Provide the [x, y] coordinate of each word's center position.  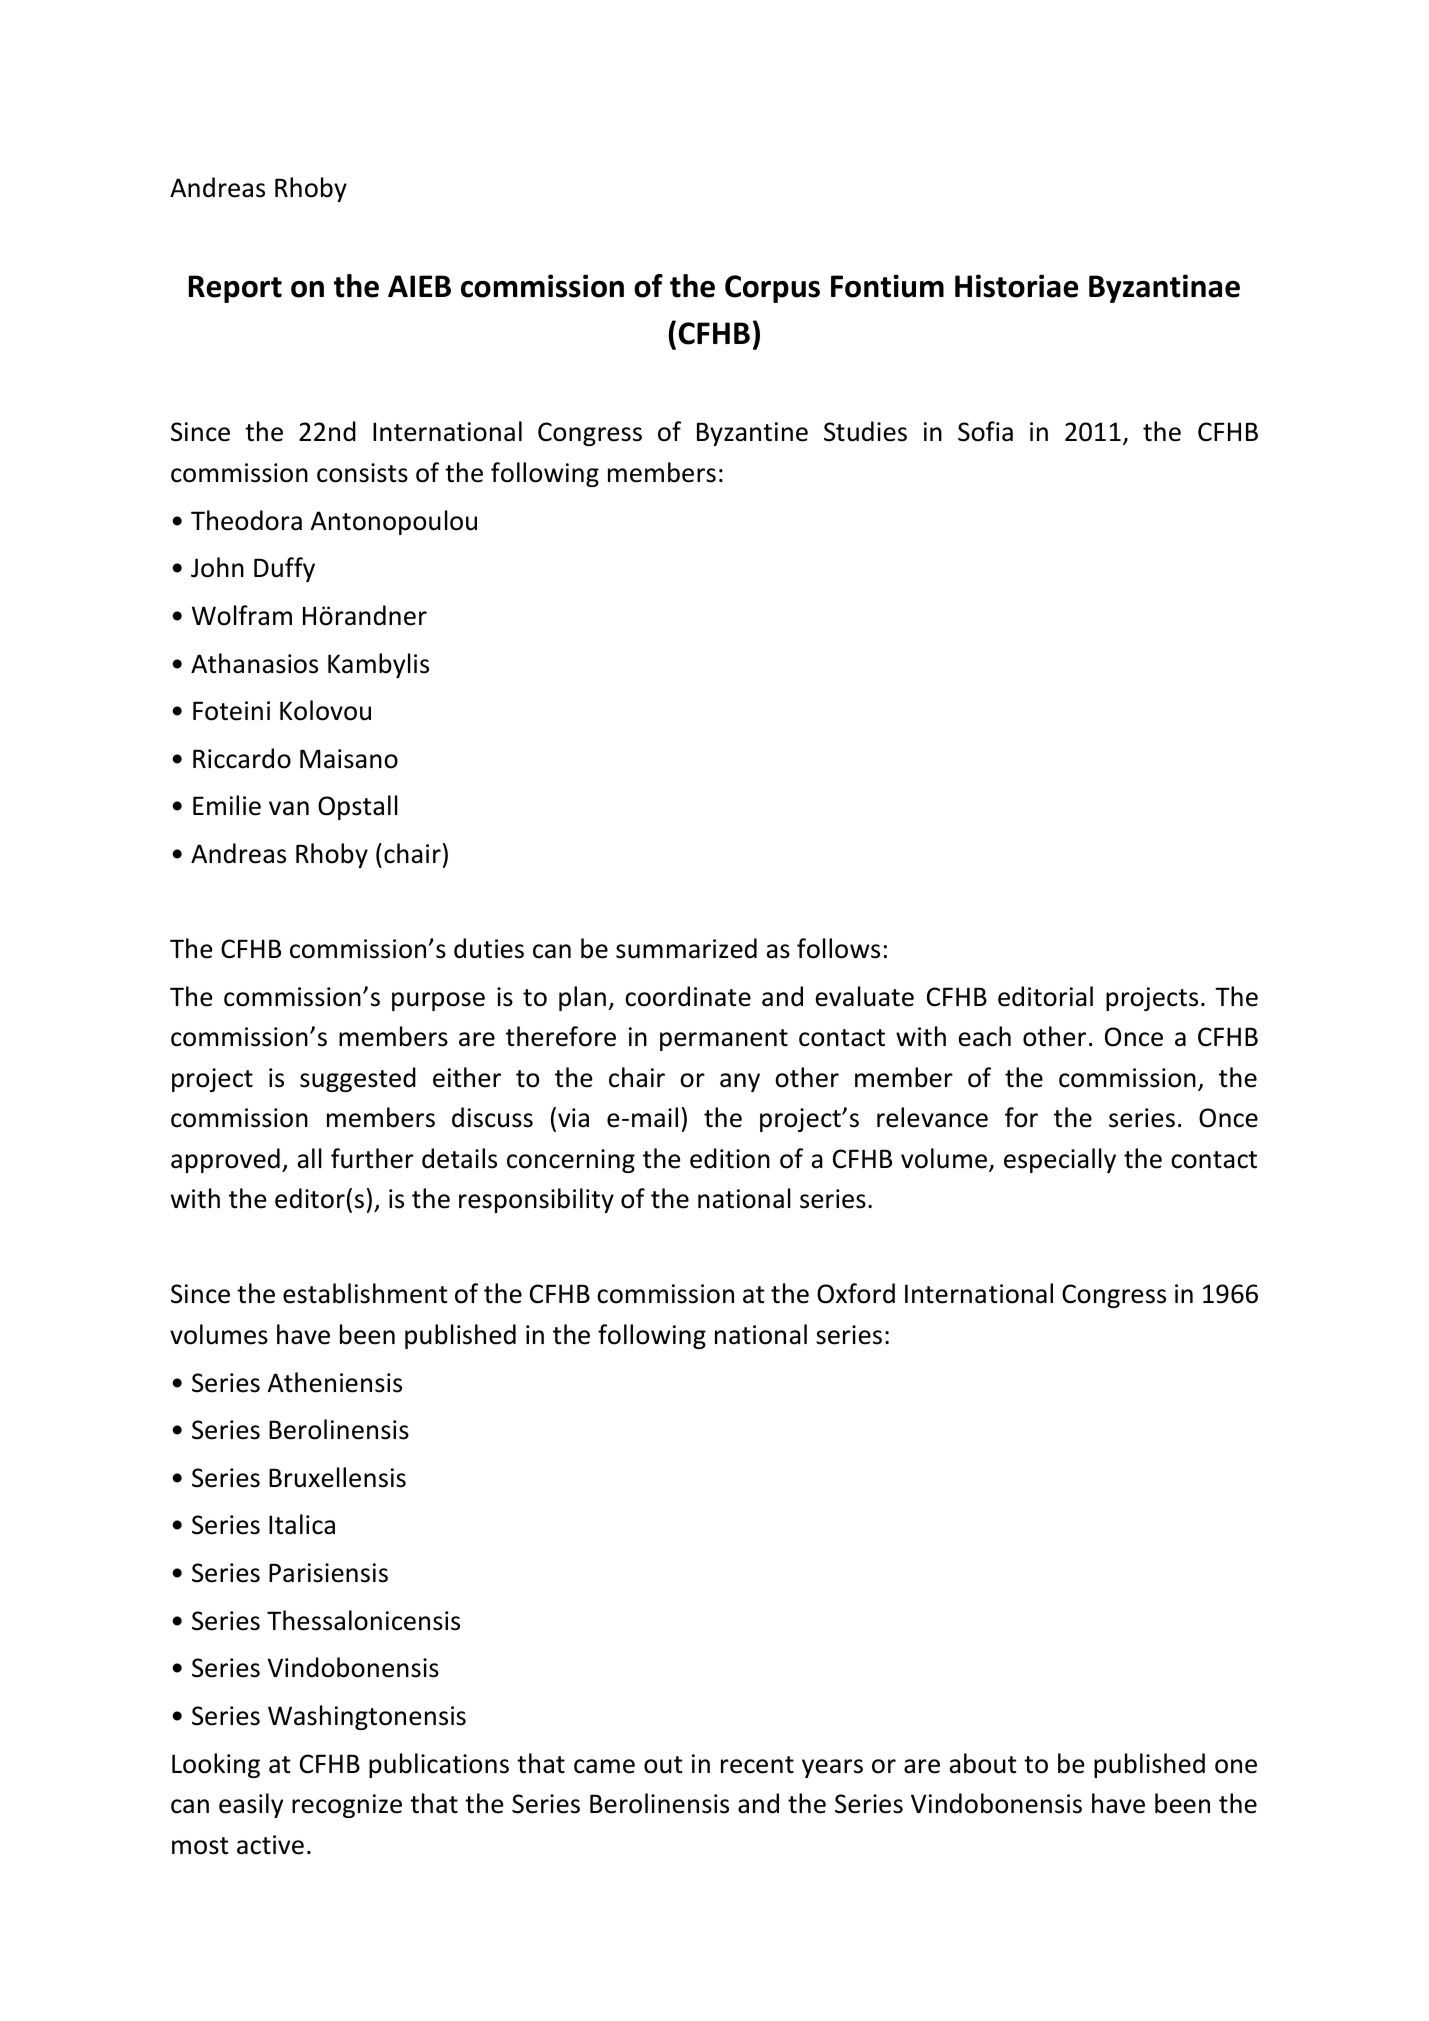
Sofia [985, 431]
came [604, 1766]
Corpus [772, 289]
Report [235, 289]
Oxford [856, 1293]
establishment [365, 1293]
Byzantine [752, 434]
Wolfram [242, 615]
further [372, 1158]
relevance [932, 1117]
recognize [347, 1806]
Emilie [227, 805]
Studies [865, 431]
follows [838, 948]
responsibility [536, 1200]
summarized [686, 948]
